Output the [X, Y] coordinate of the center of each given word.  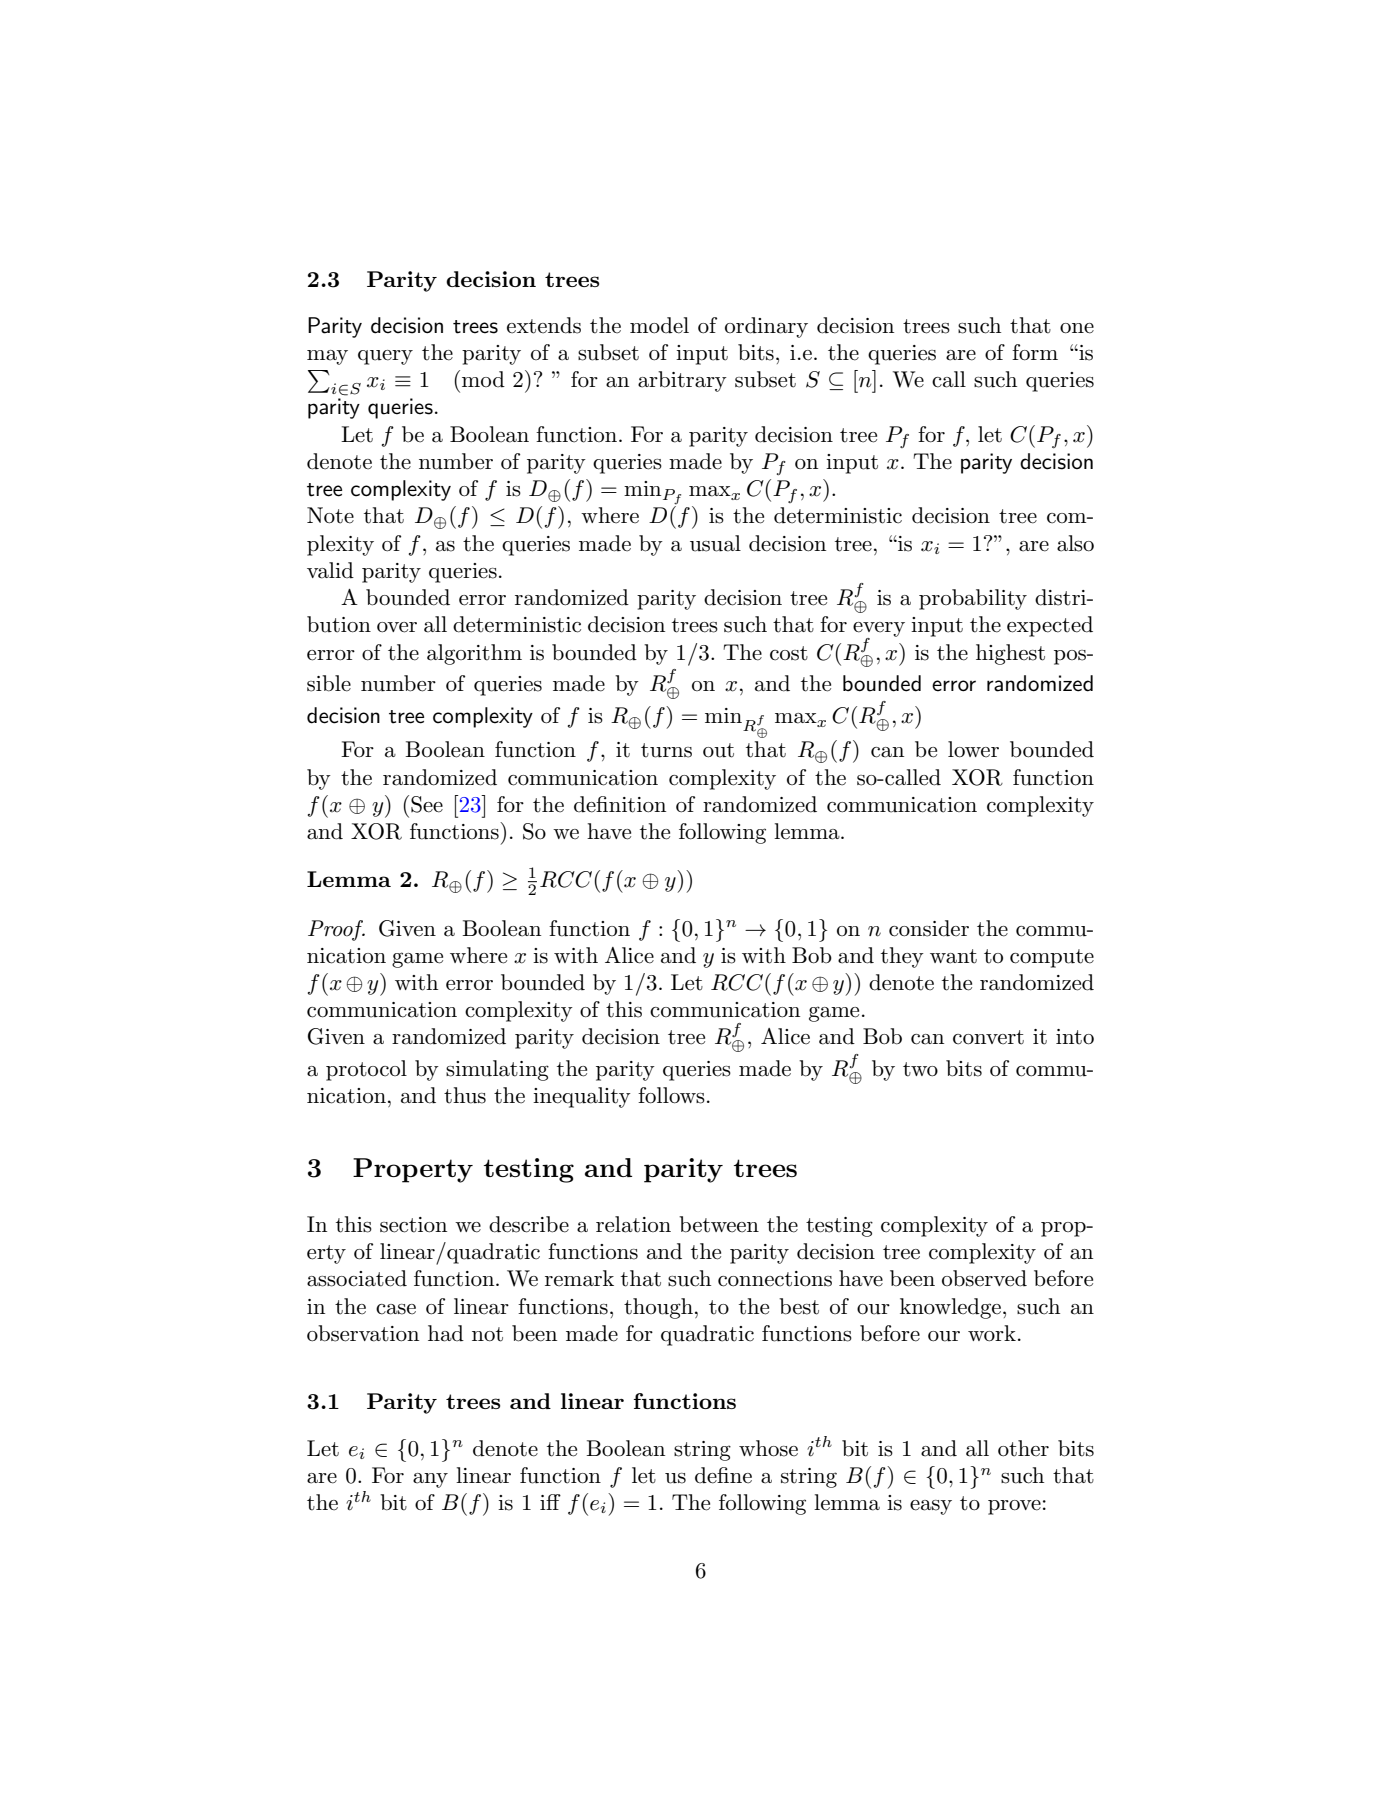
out [718, 750]
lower [973, 749]
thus [465, 1095]
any [430, 1480]
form [1035, 352]
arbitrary [682, 381]
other [1023, 1448]
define [723, 1475]
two [920, 1069]
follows [671, 1095]
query [385, 357]
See [427, 804]
